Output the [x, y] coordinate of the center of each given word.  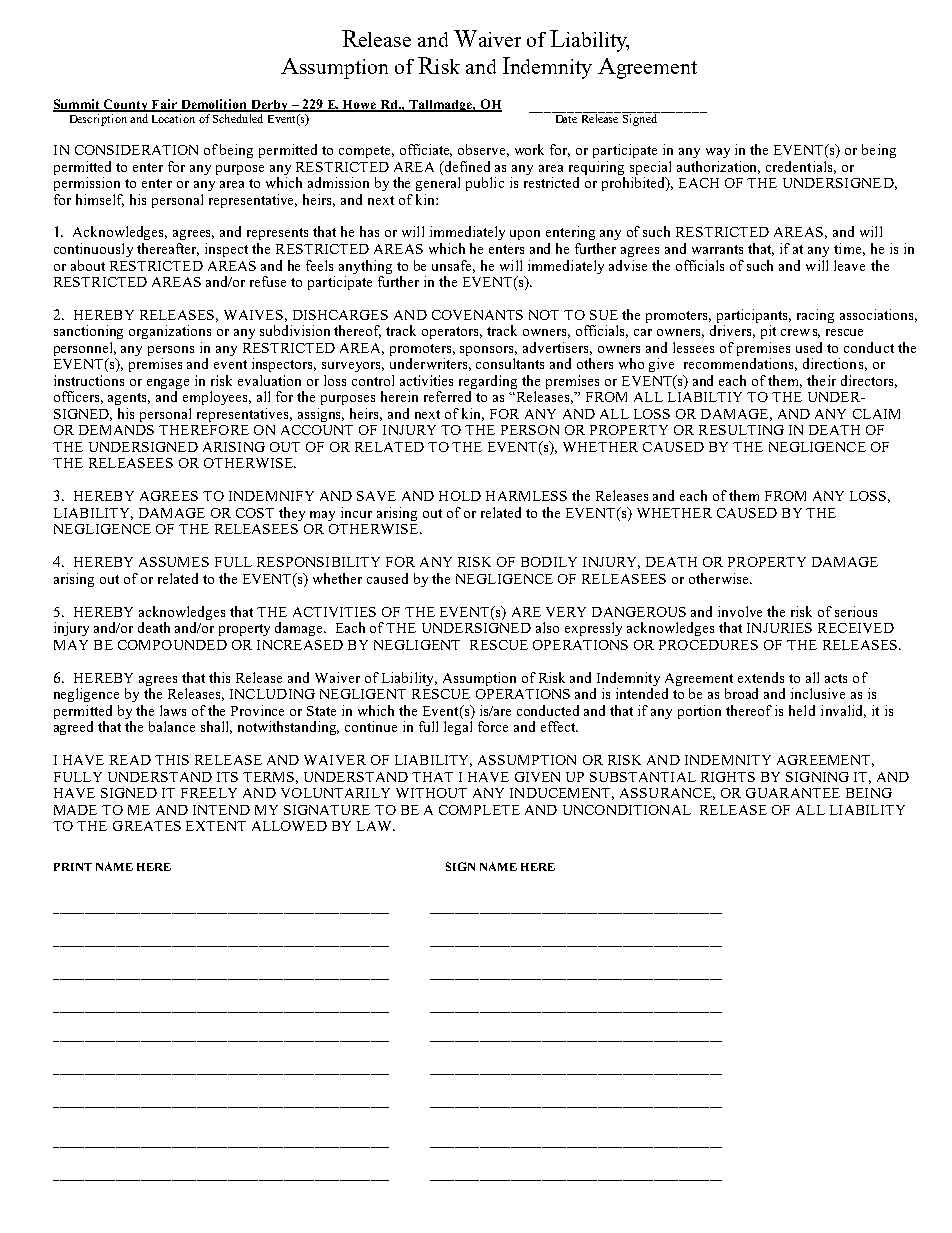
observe [483, 150]
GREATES [147, 826]
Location [173, 117]
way [718, 153]
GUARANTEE [793, 793]
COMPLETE [479, 810]
